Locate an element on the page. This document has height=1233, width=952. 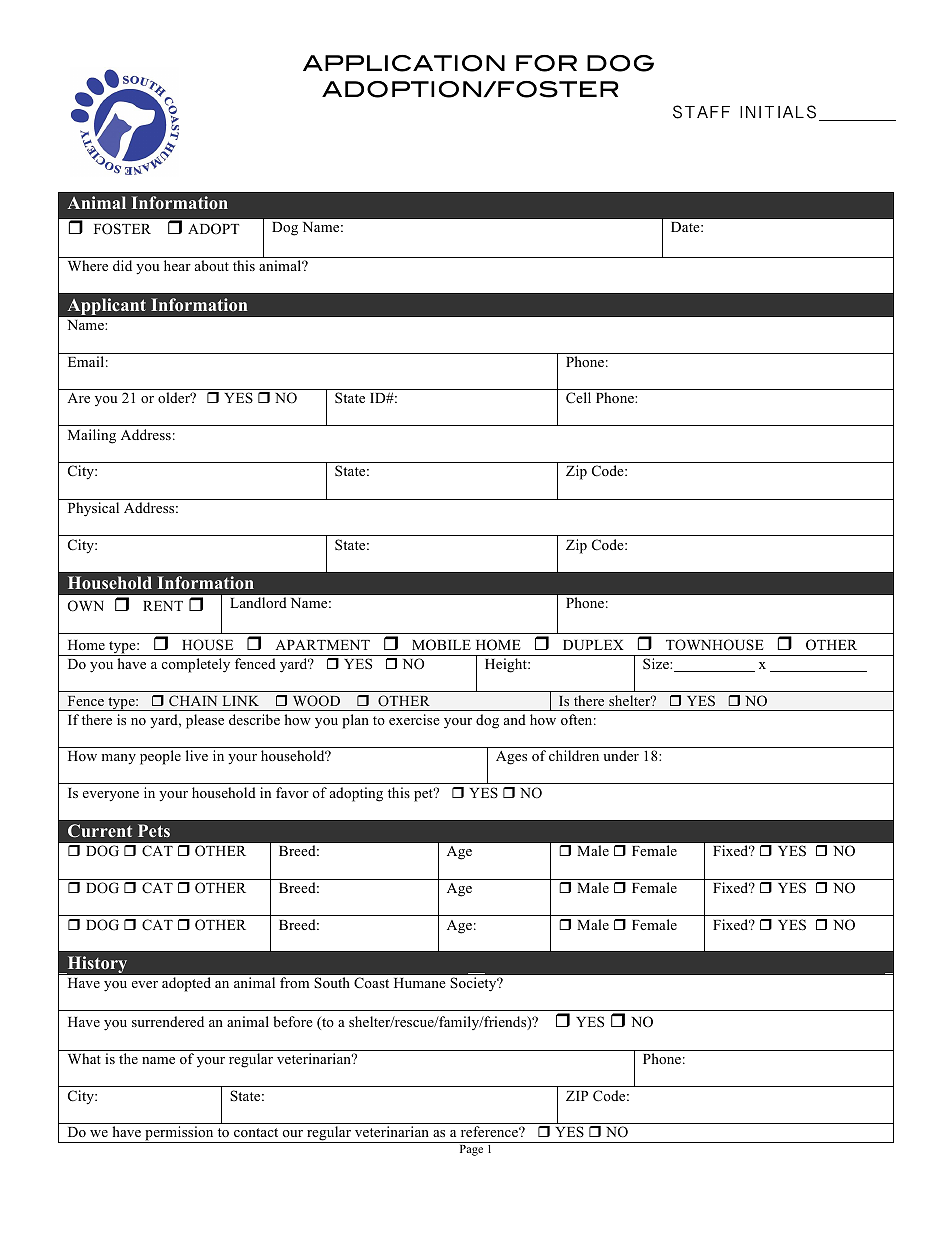
DUPLEX is located at coordinates (593, 645).
